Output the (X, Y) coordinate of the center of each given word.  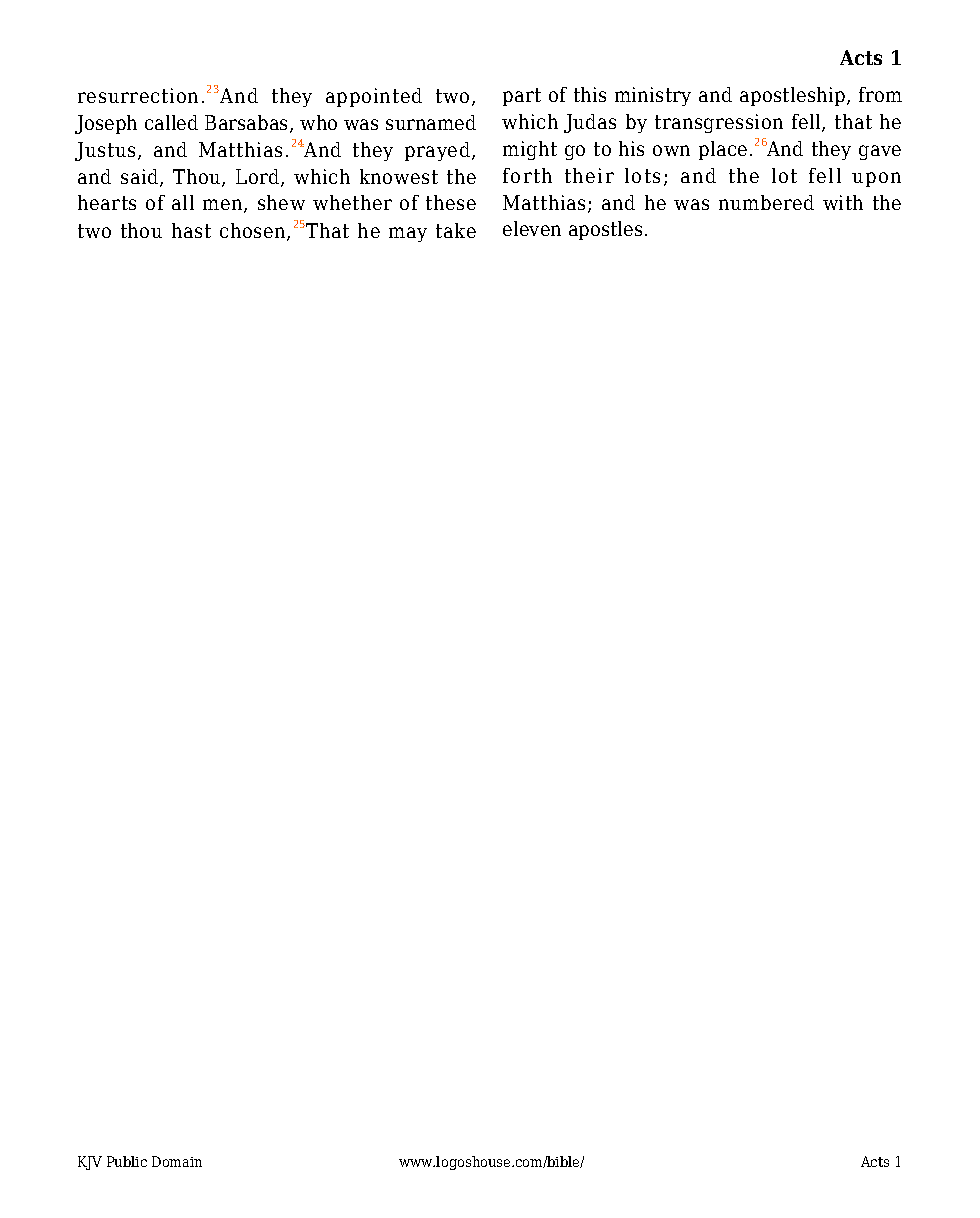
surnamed (431, 122)
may (408, 234)
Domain (177, 1161)
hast (191, 230)
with (843, 202)
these (451, 202)
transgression (719, 123)
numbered (766, 202)
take (456, 230)
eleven (532, 228)
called (171, 122)
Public (127, 1161)
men (224, 206)
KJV (90, 1163)
